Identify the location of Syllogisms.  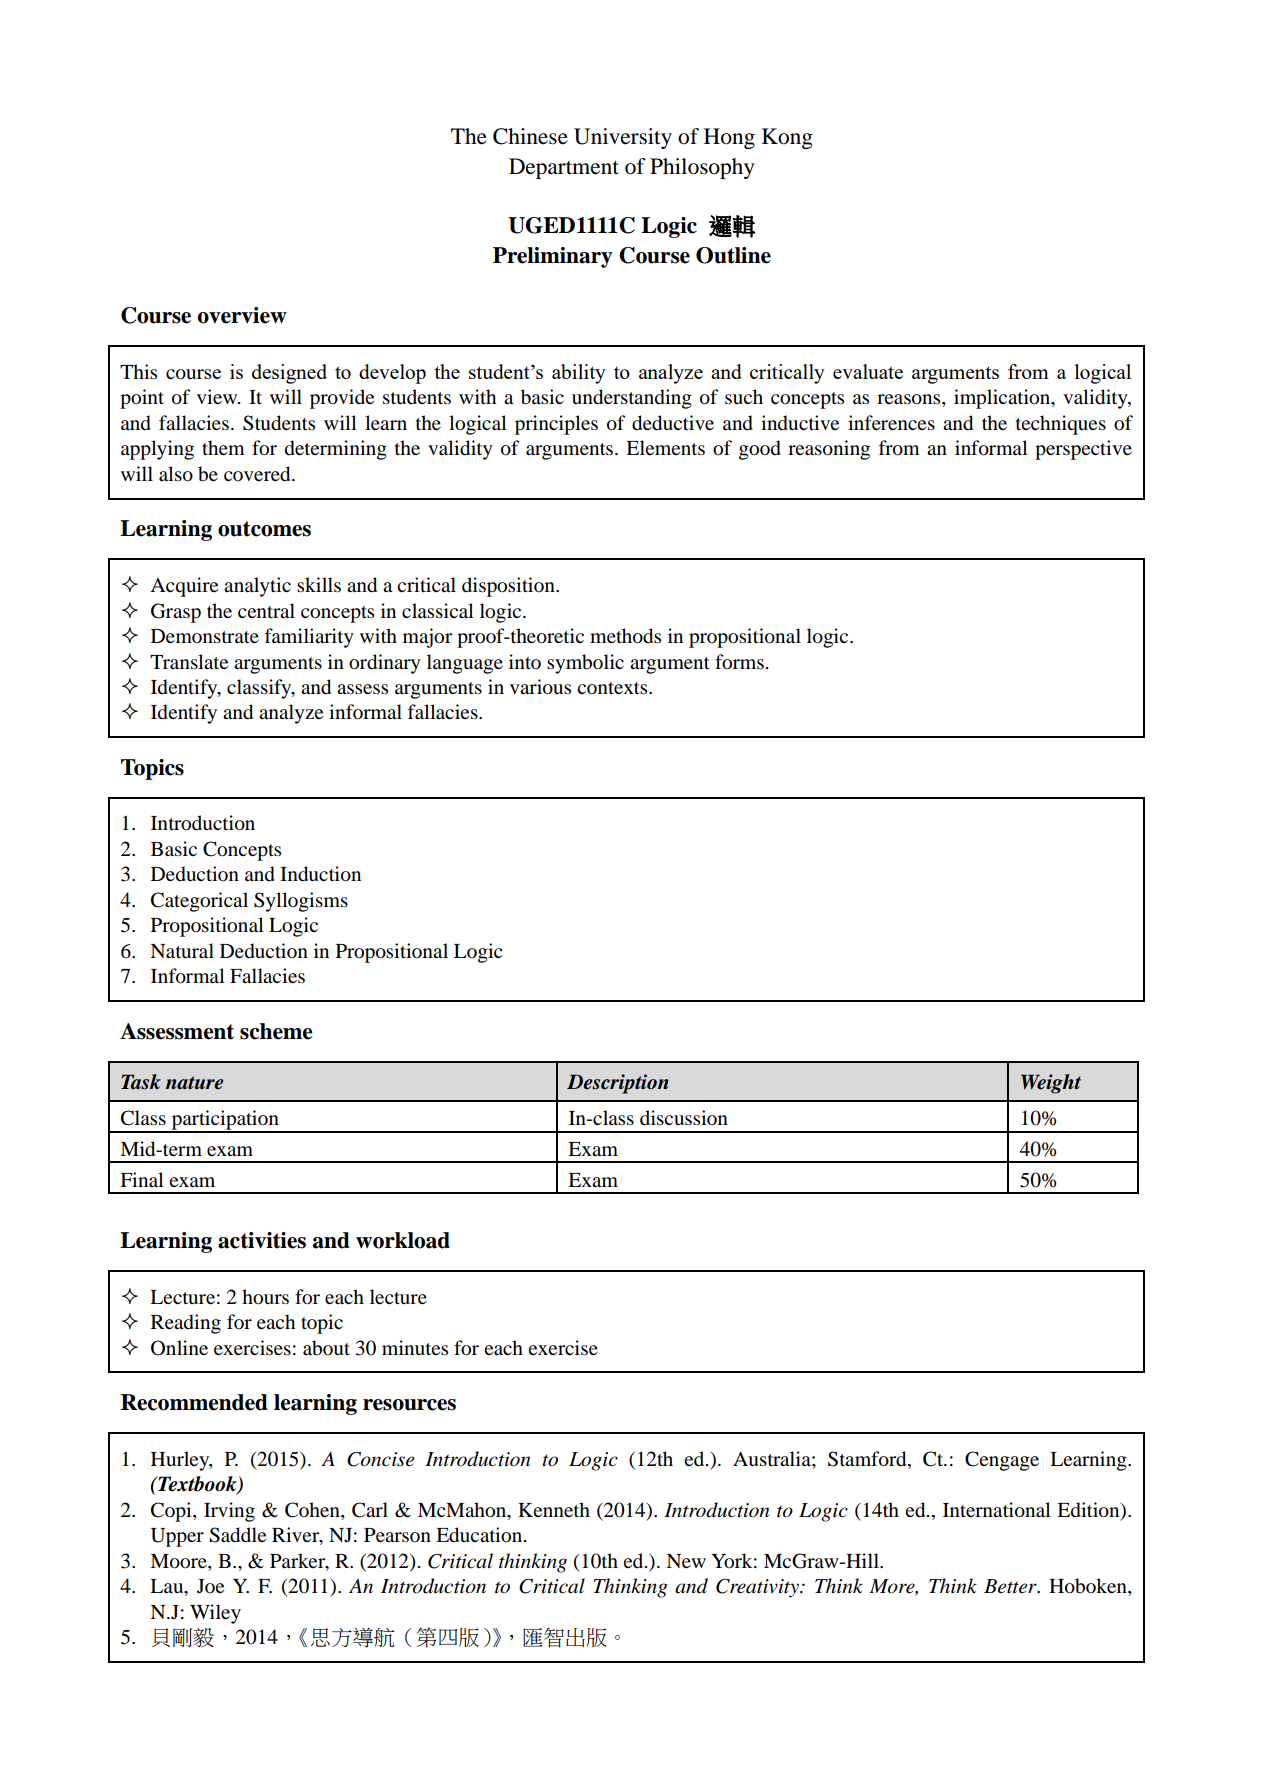
(301, 902).
